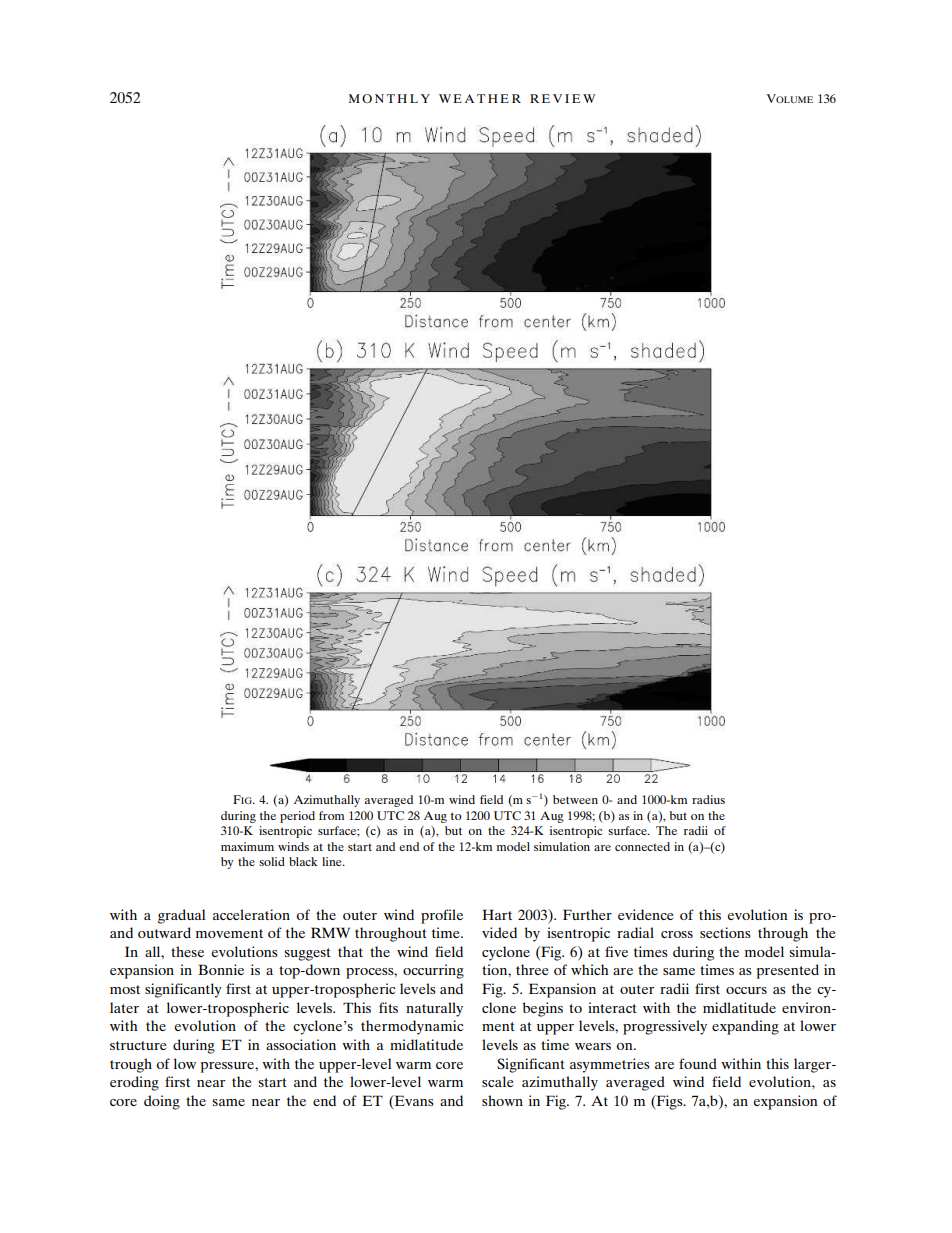  Describe the element at coordinates (442, 916) in the screenshot. I see `profile` at that location.
